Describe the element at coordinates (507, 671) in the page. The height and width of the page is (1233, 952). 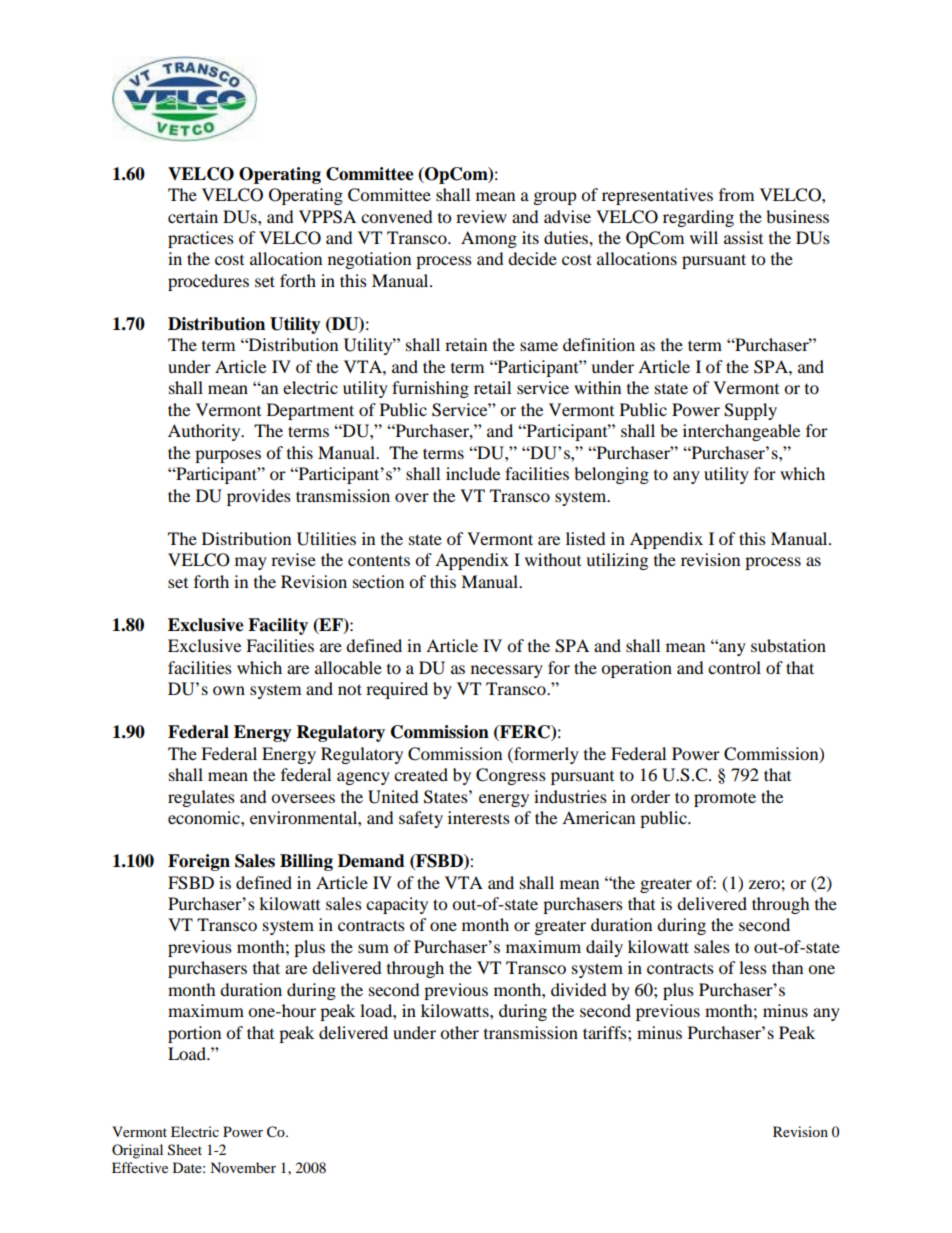
I see `necessary` at that location.
